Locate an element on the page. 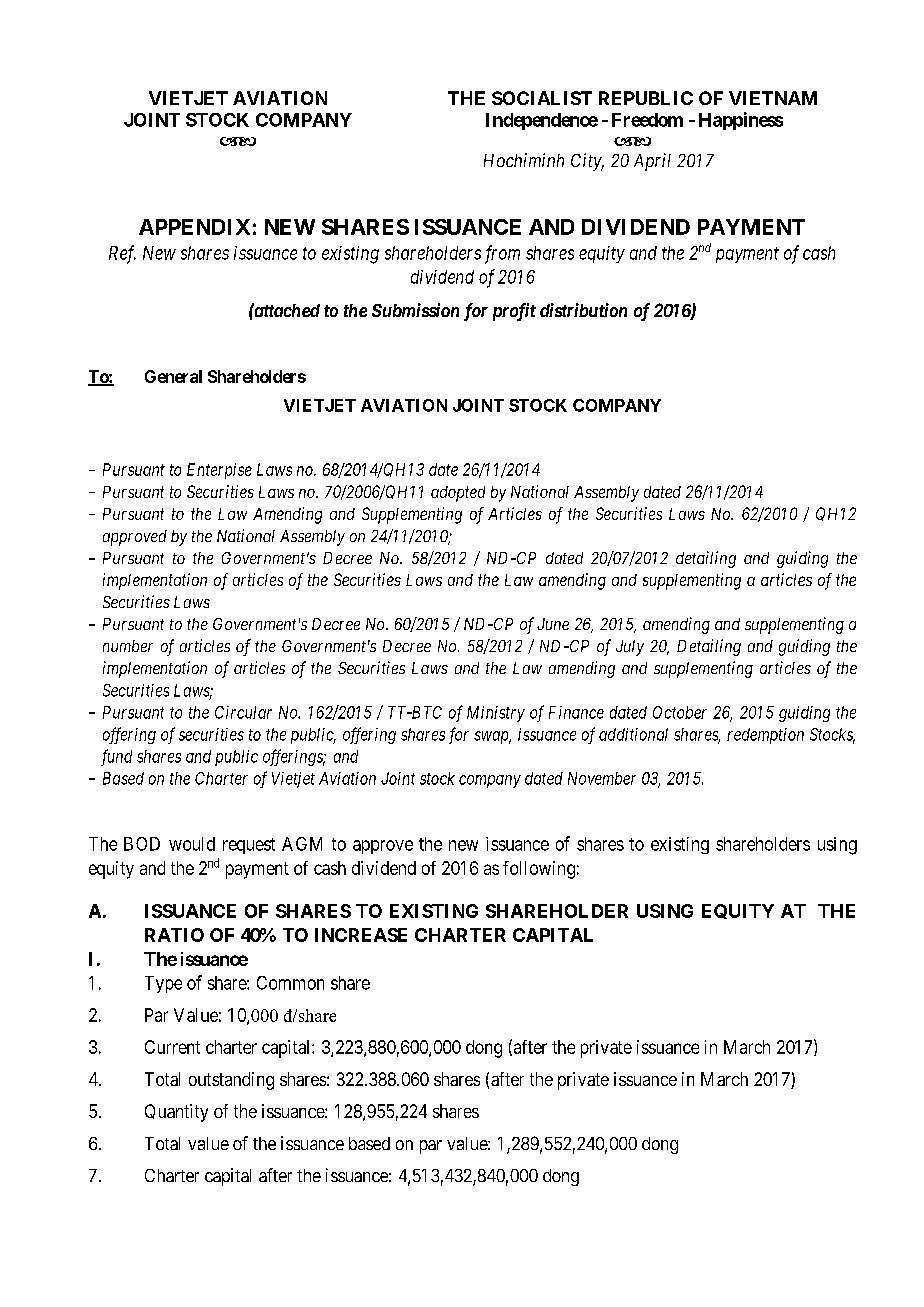 The image size is (924, 1307). APPENDIX is located at coordinates (194, 227).
